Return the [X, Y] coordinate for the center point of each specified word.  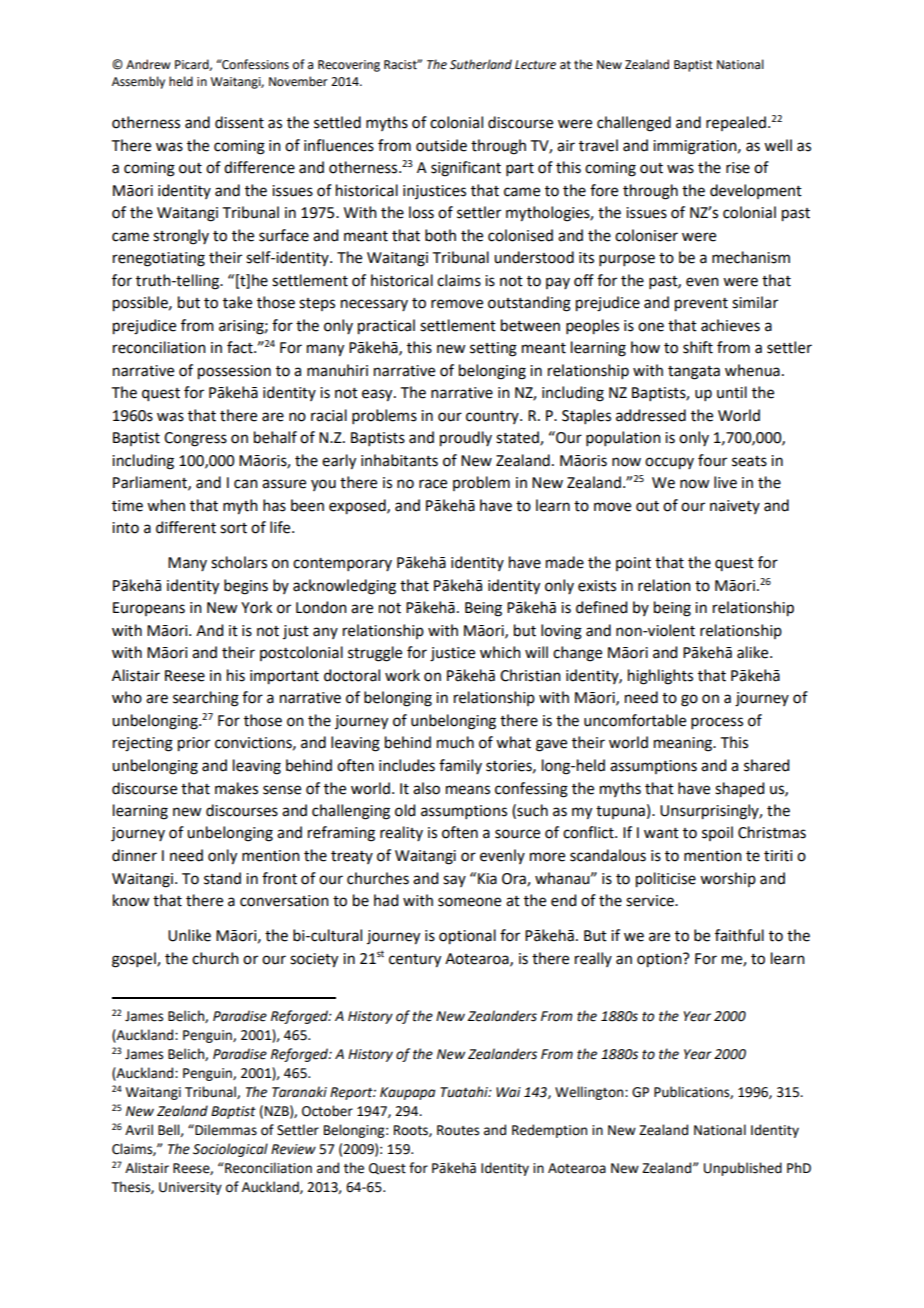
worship [728, 879]
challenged [634, 124]
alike [754, 652]
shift [698, 347]
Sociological [230, 1150]
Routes [458, 1130]
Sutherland [481, 64]
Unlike [189, 935]
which [500, 652]
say [454, 881]
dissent [239, 122]
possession [234, 372]
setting [493, 349]
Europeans [149, 609]
